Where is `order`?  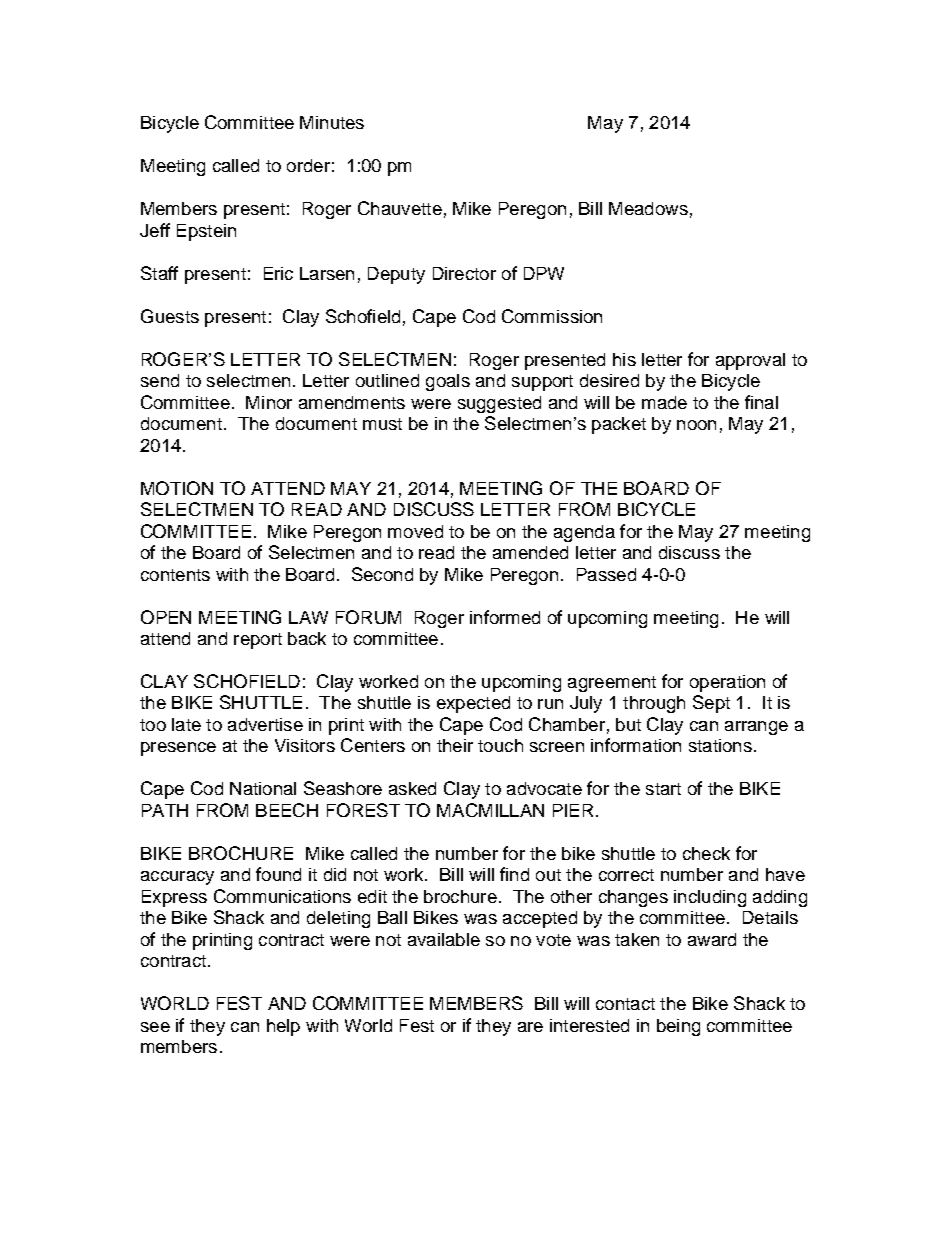 order is located at coordinates (308, 165).
